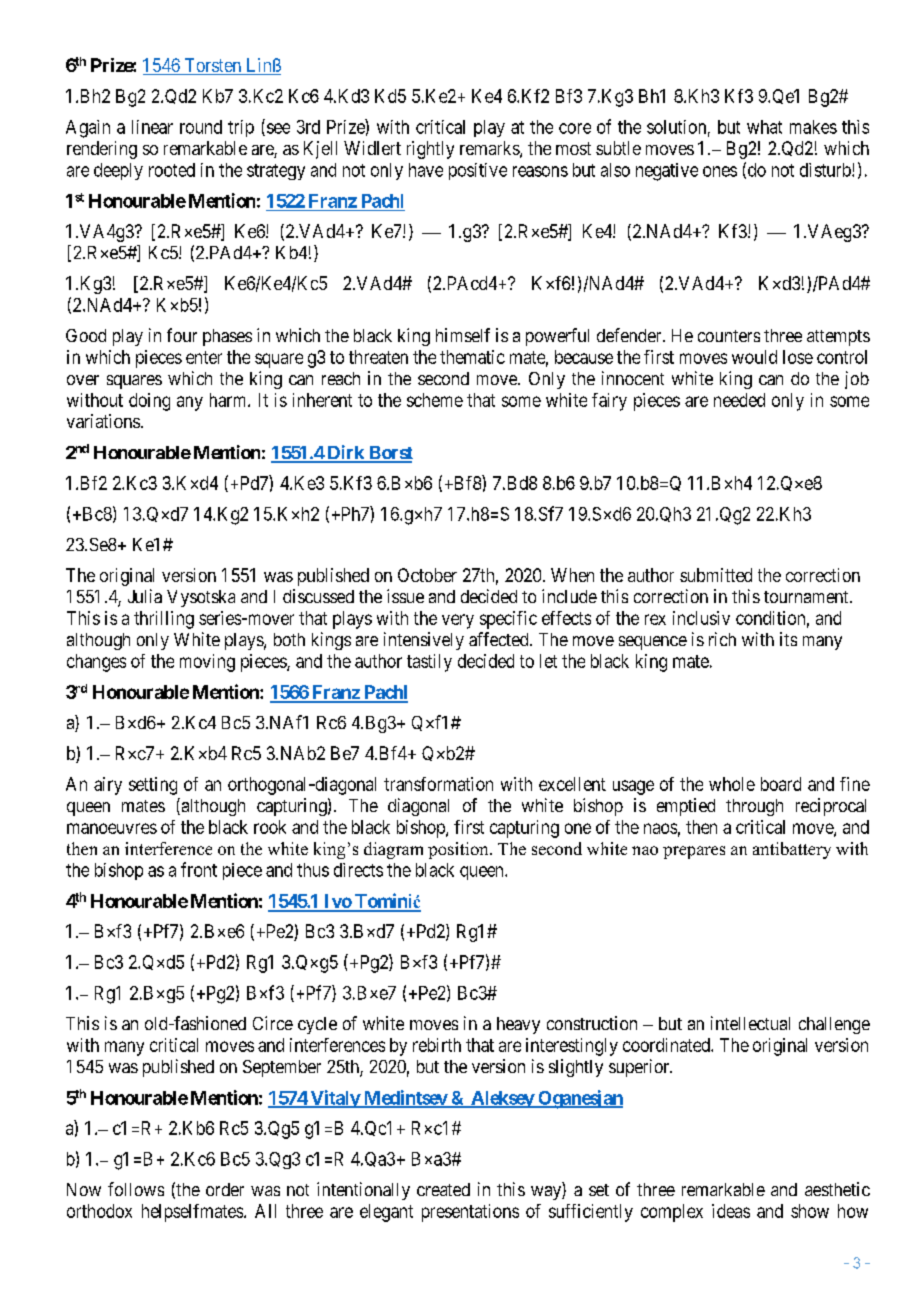 Image resolution: width=924 pixels, height=1308 pixels. I want to click on created, so click(443, 1189).
